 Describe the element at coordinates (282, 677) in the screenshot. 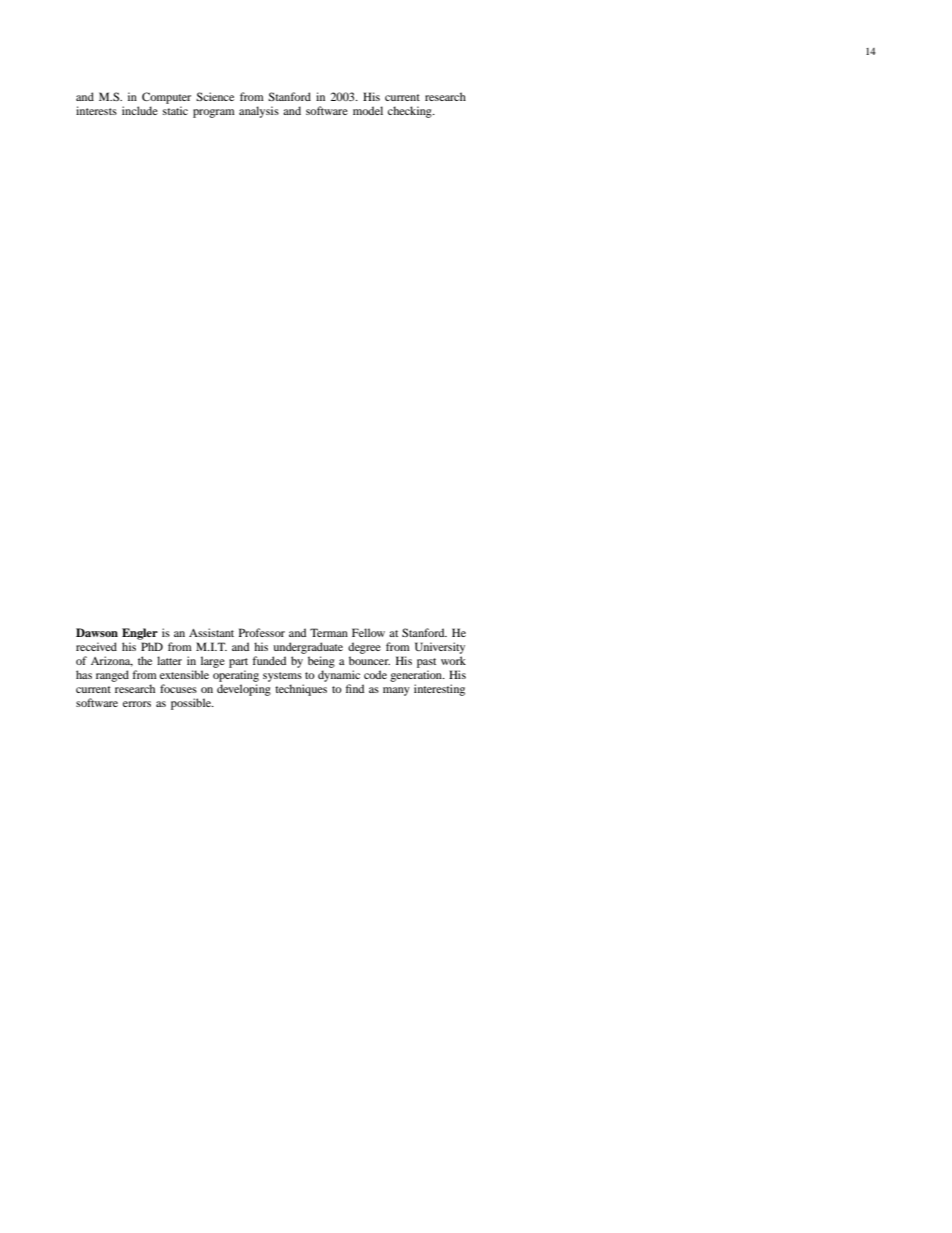

I see `systems` at that location.
